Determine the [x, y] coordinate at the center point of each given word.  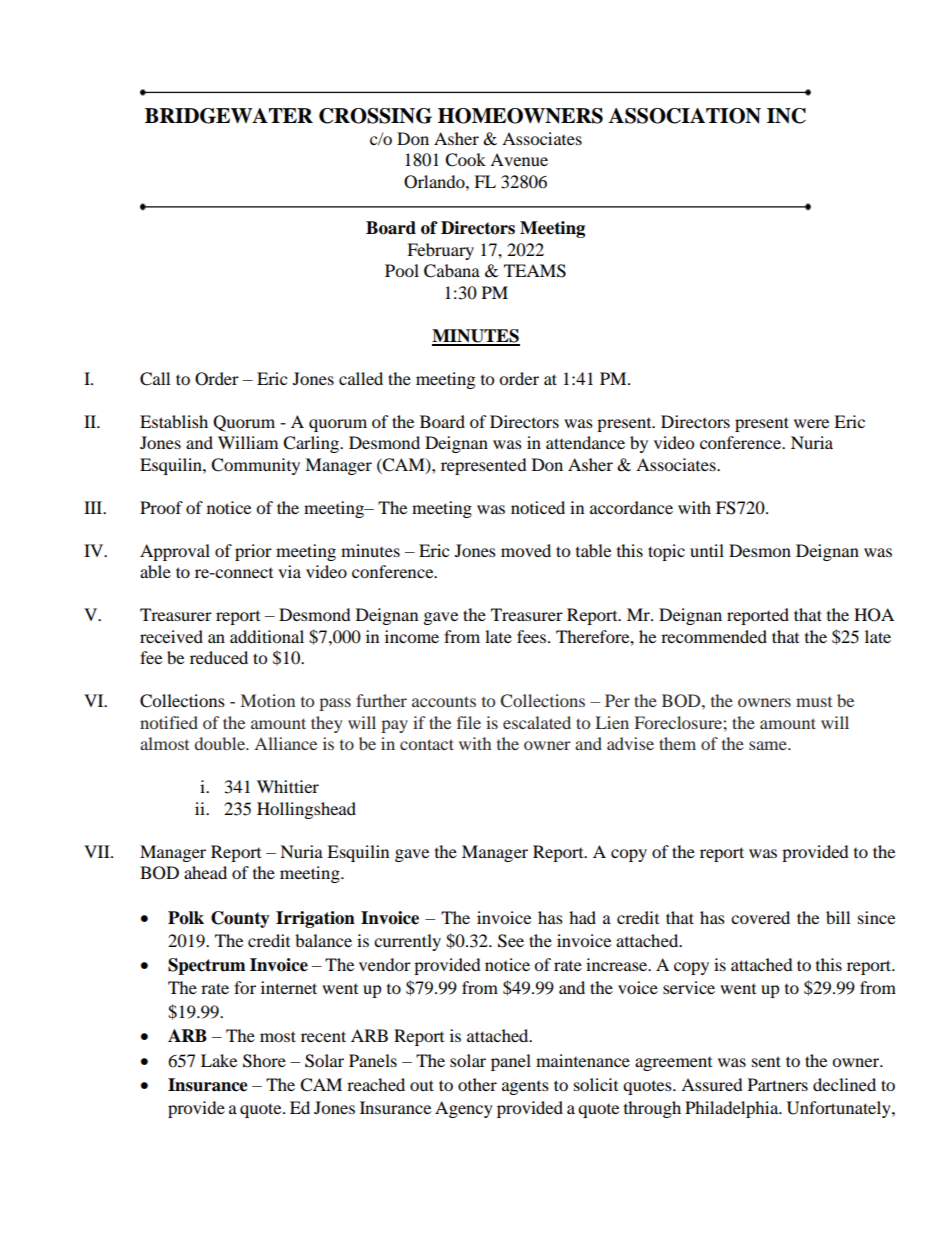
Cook [465, 160]
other [477, 1084]
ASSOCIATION [685, 116]
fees [533, 636]
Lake [219, 1060]
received [171, 636]
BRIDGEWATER [229, 116]
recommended [714, 636]
